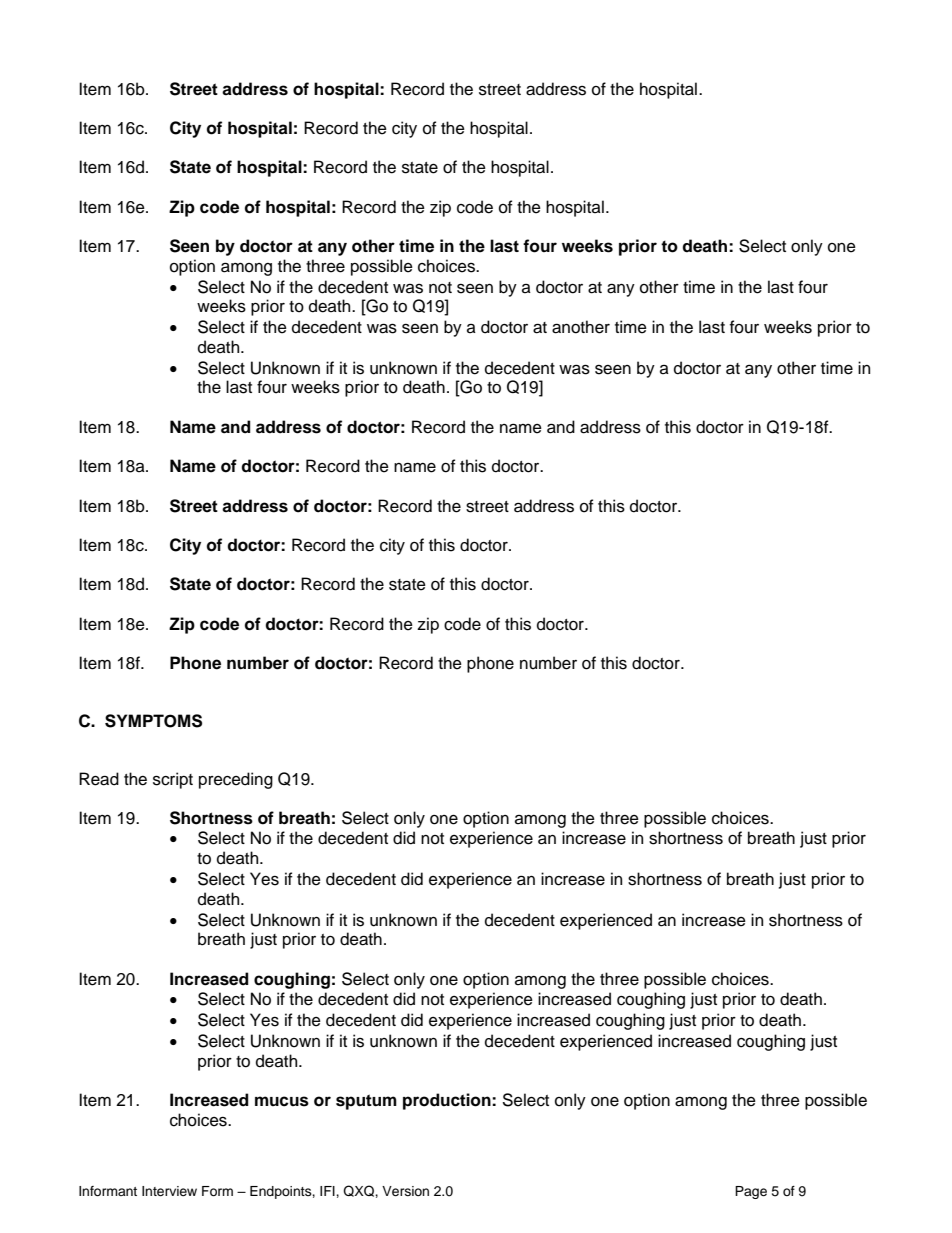  What do you see at coordinates (236, 780) in the page?
I see `preceding` at bounding box center [236, 780].
